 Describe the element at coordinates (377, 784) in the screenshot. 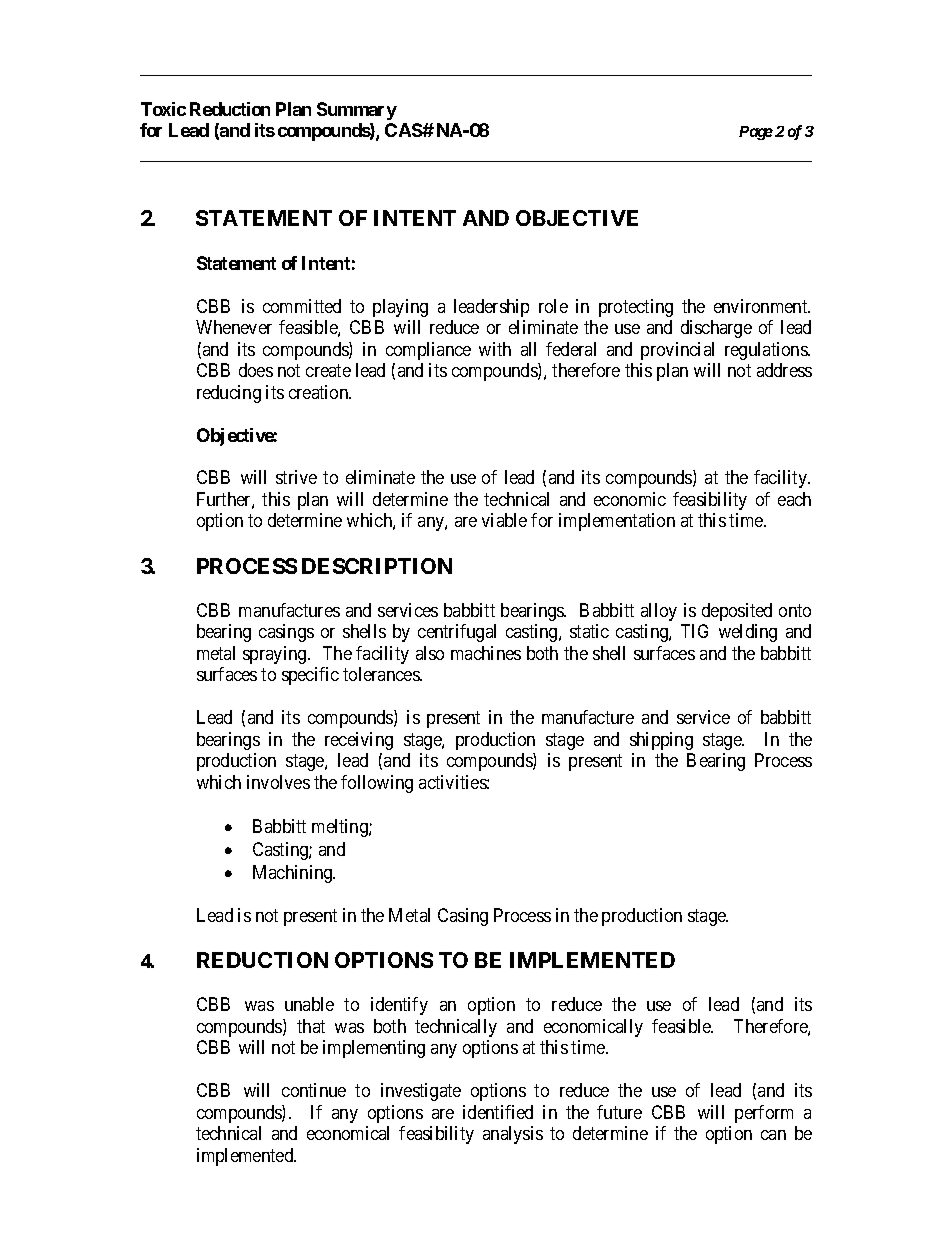

I see `following` at that location.
